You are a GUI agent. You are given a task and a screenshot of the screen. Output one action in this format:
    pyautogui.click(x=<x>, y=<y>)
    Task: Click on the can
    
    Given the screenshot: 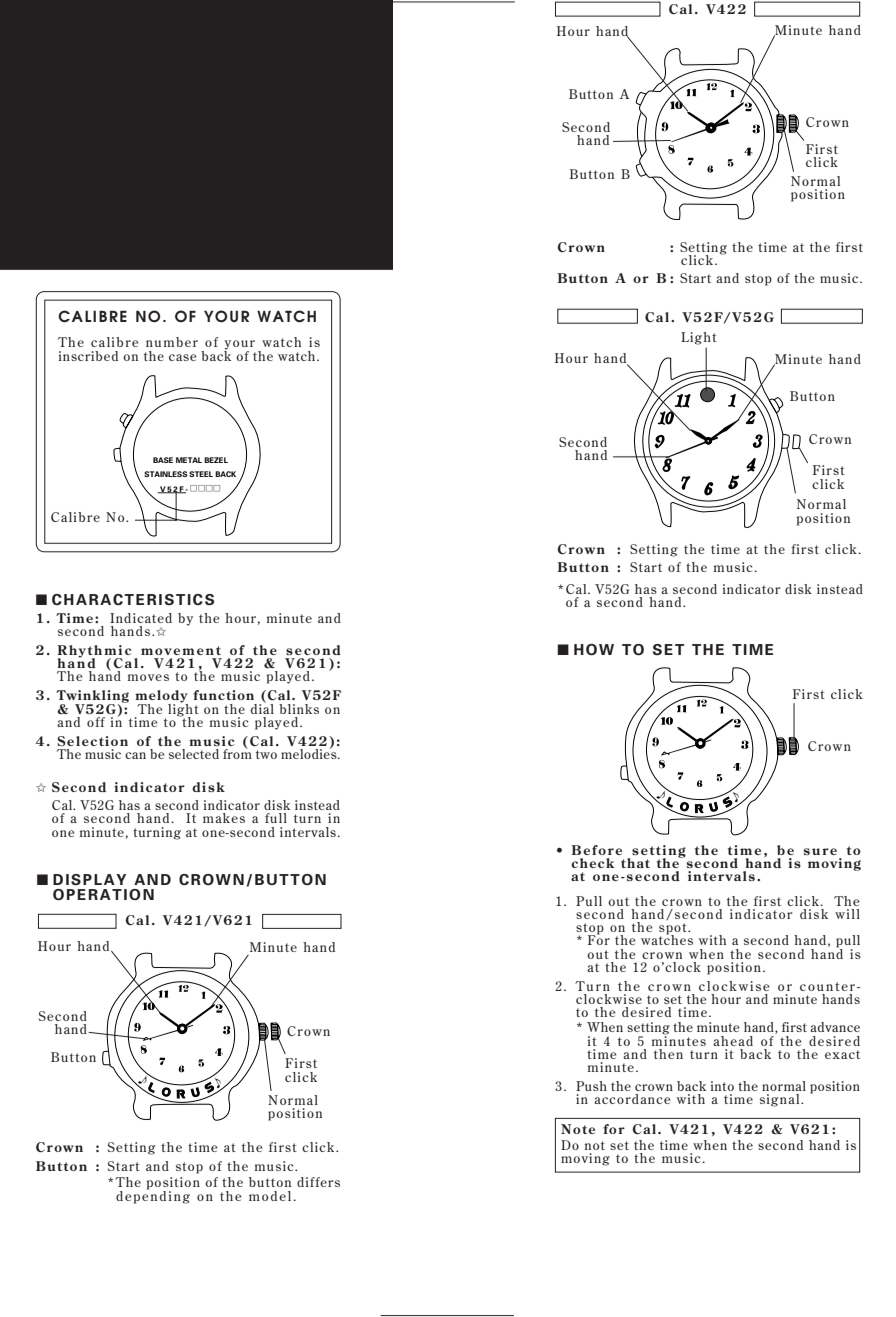 What is the action you would take?
    pyautogui.click(x=135, y=755)
